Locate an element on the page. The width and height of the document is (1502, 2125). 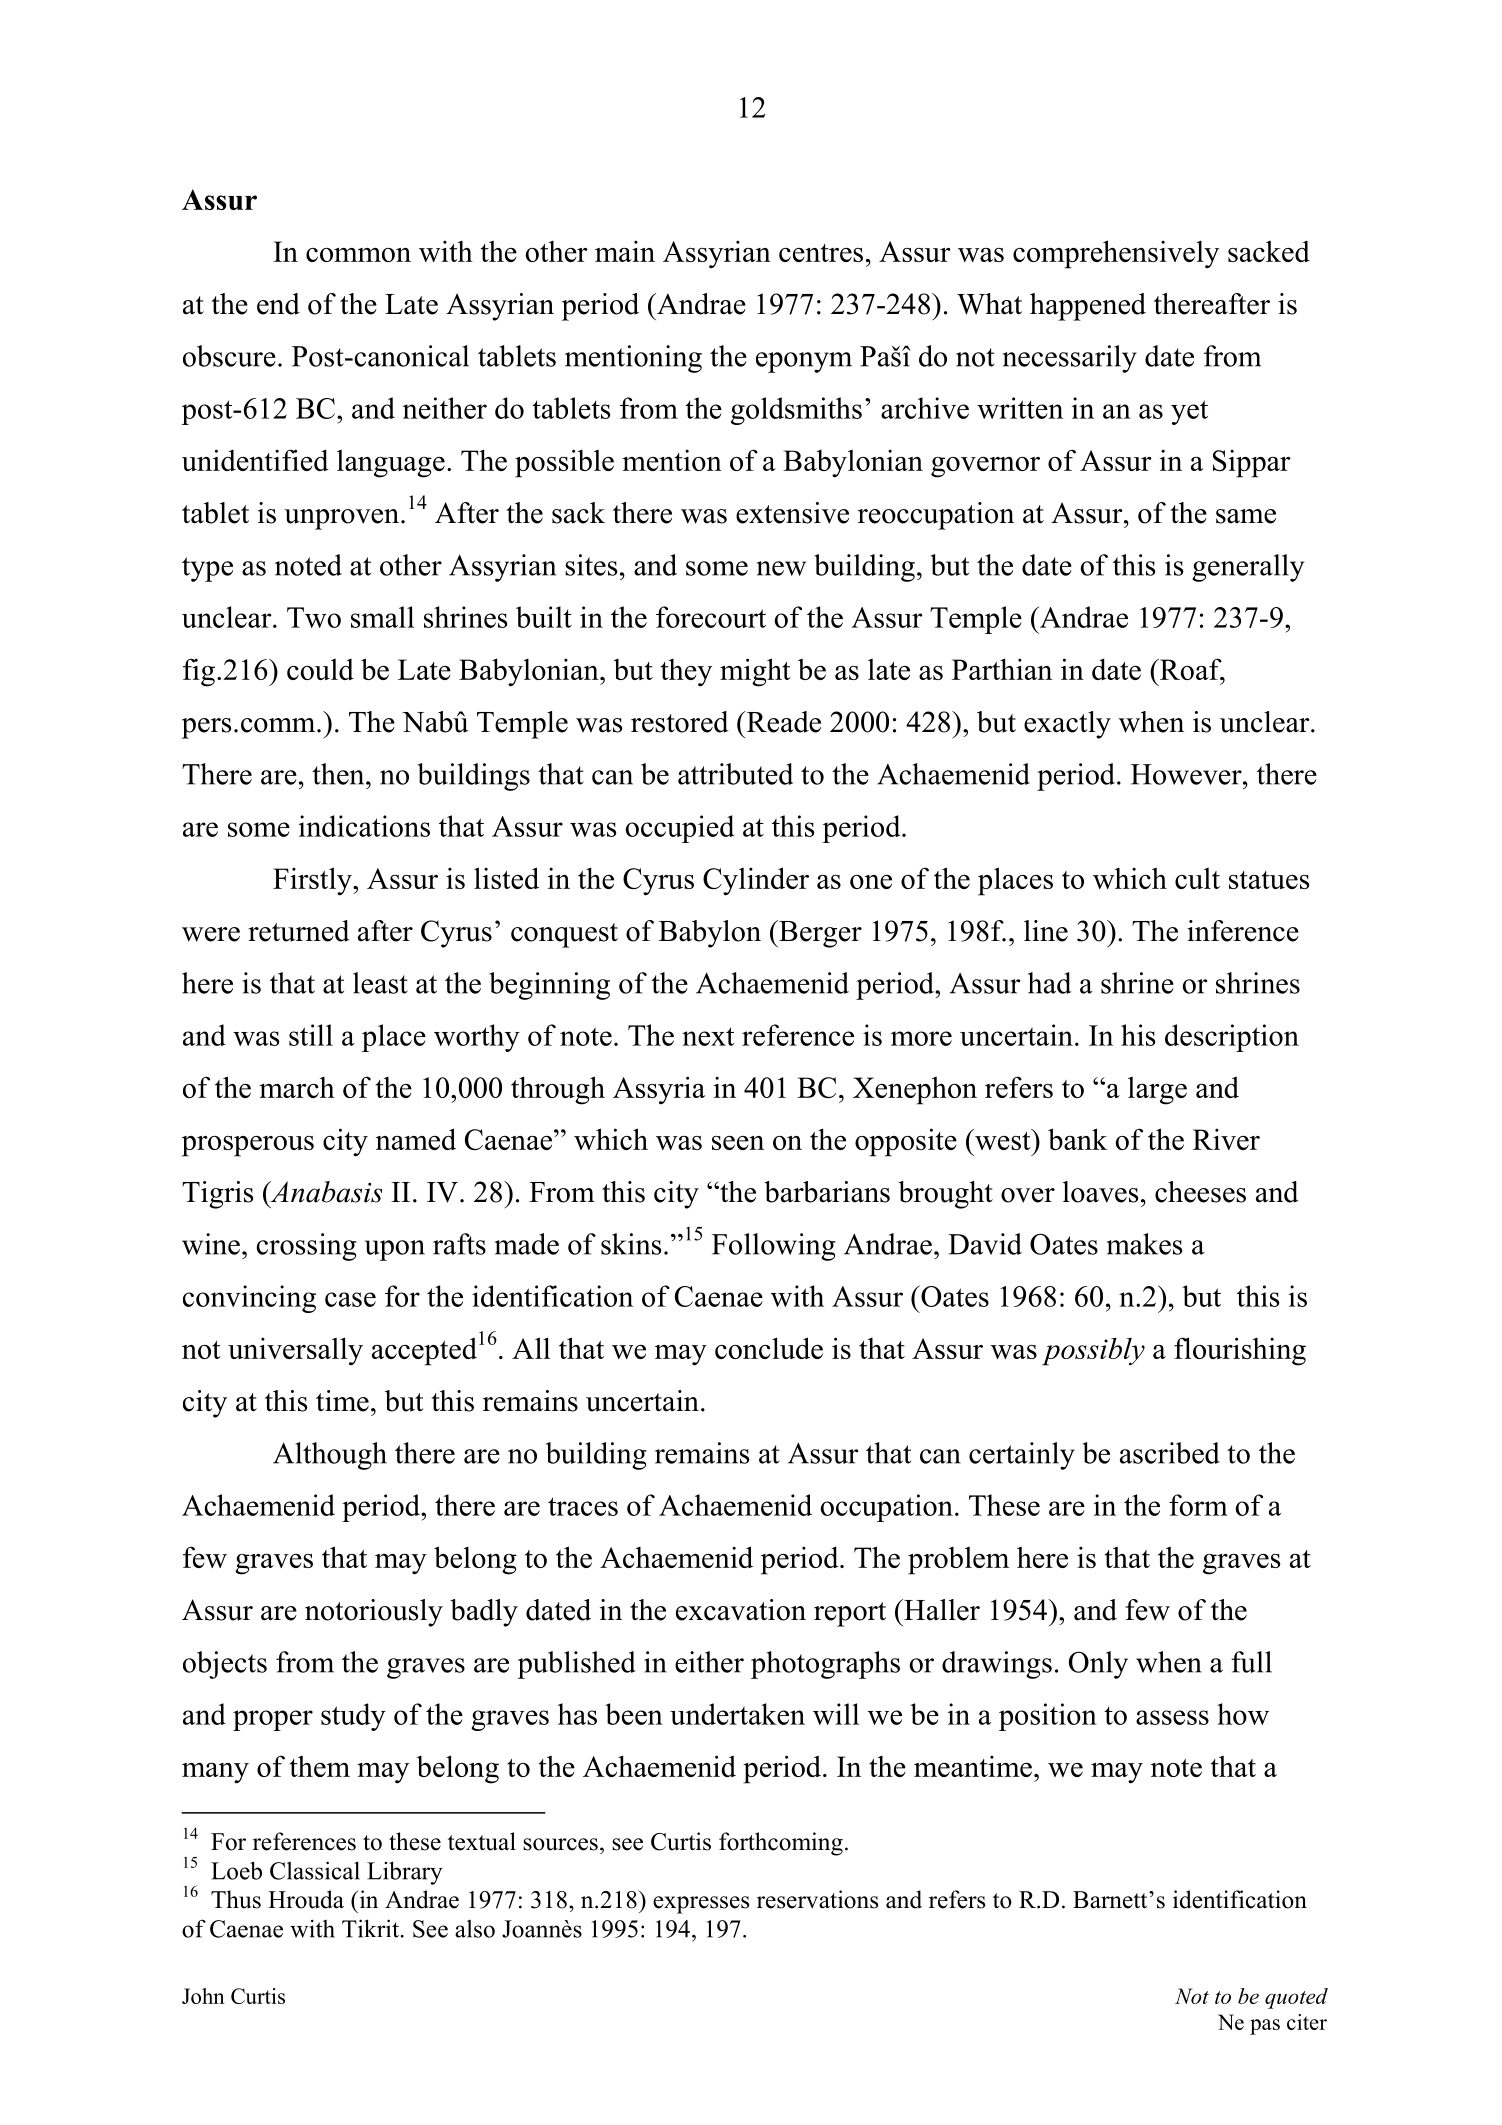
happened is located at coordinates (1088, 307).
